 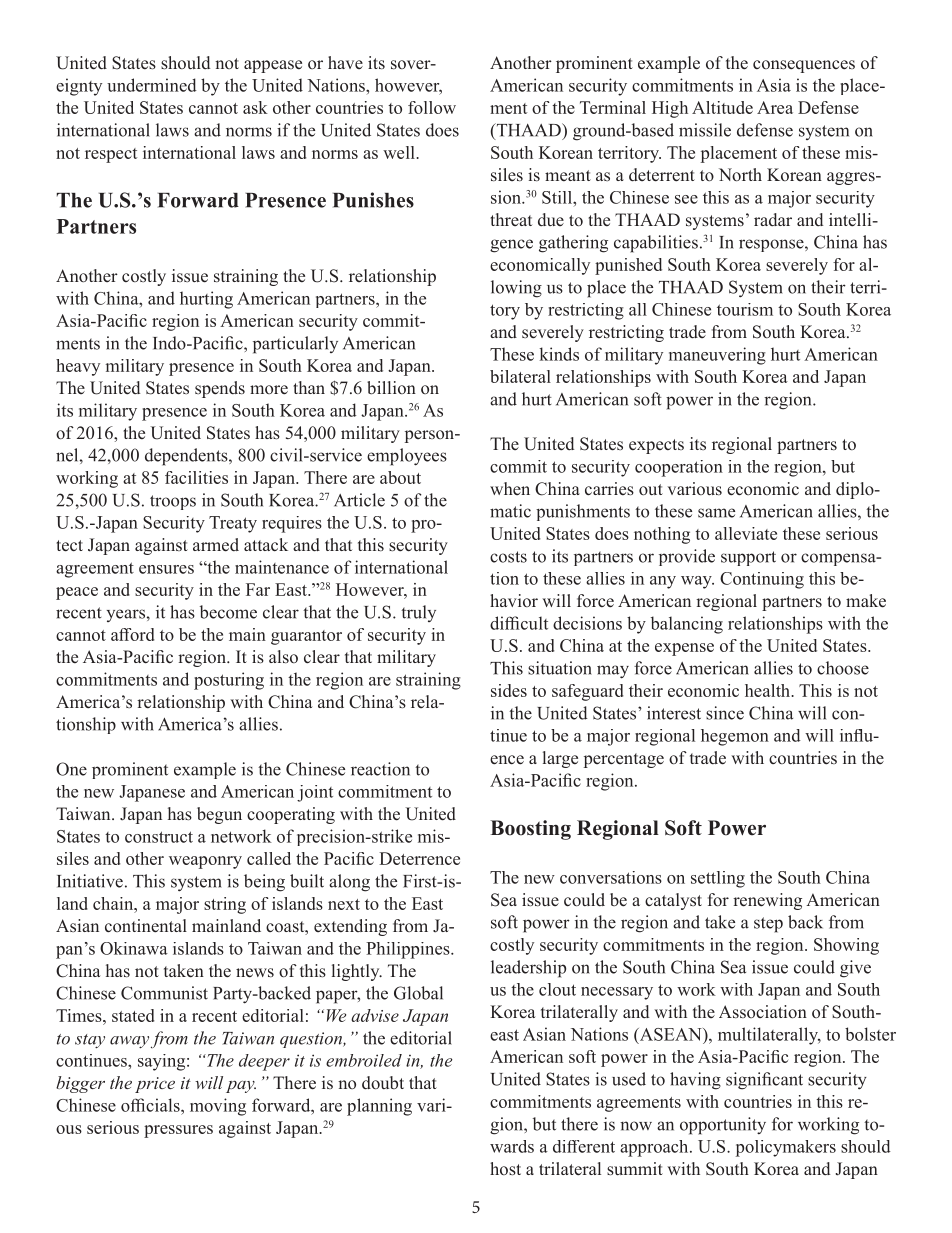 What do you see at coordinates (717, 356) in the screenshot?
I see `maneuvering` at bounding box center [717, 356].
